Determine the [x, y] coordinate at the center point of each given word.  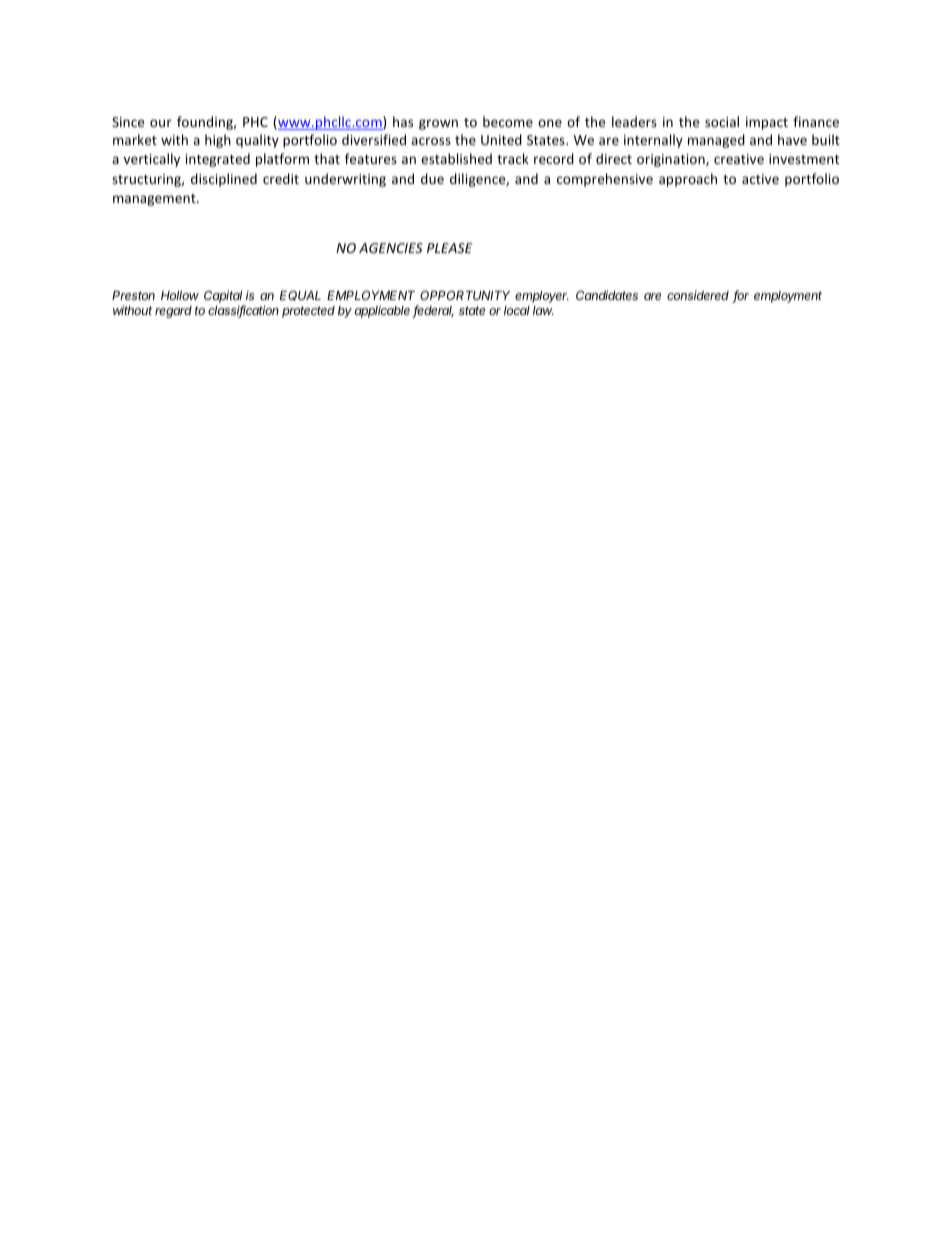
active [760, 179]
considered [698, 295]
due [432, 178]
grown [438, 124]
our [161, 123]
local [517, 310]
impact [767, 123]
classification [243, 311]
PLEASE [450, 248]
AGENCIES [391, 248]
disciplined [224, 180]
